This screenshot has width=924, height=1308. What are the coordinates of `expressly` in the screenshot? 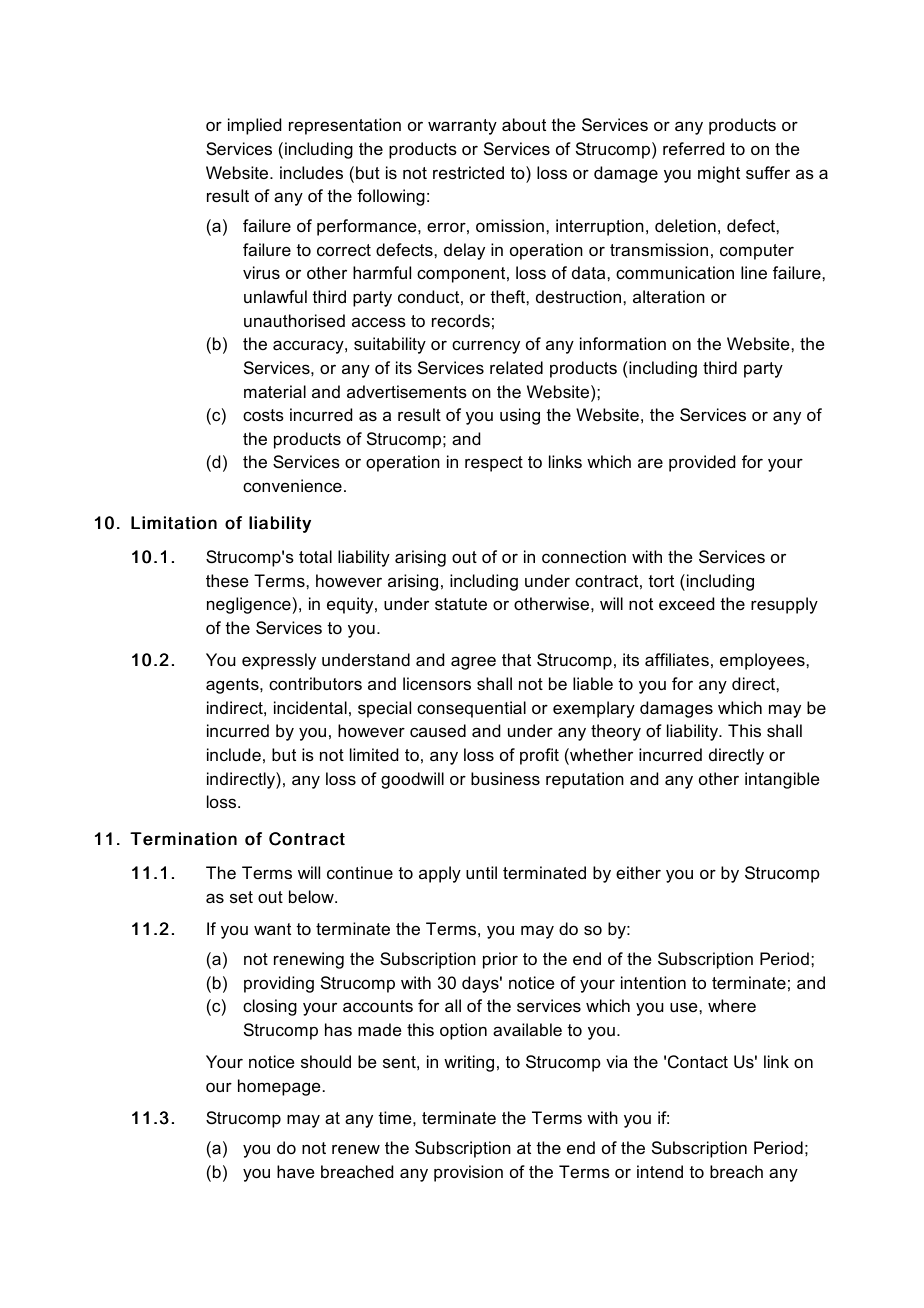 It's located at (279, 661).
